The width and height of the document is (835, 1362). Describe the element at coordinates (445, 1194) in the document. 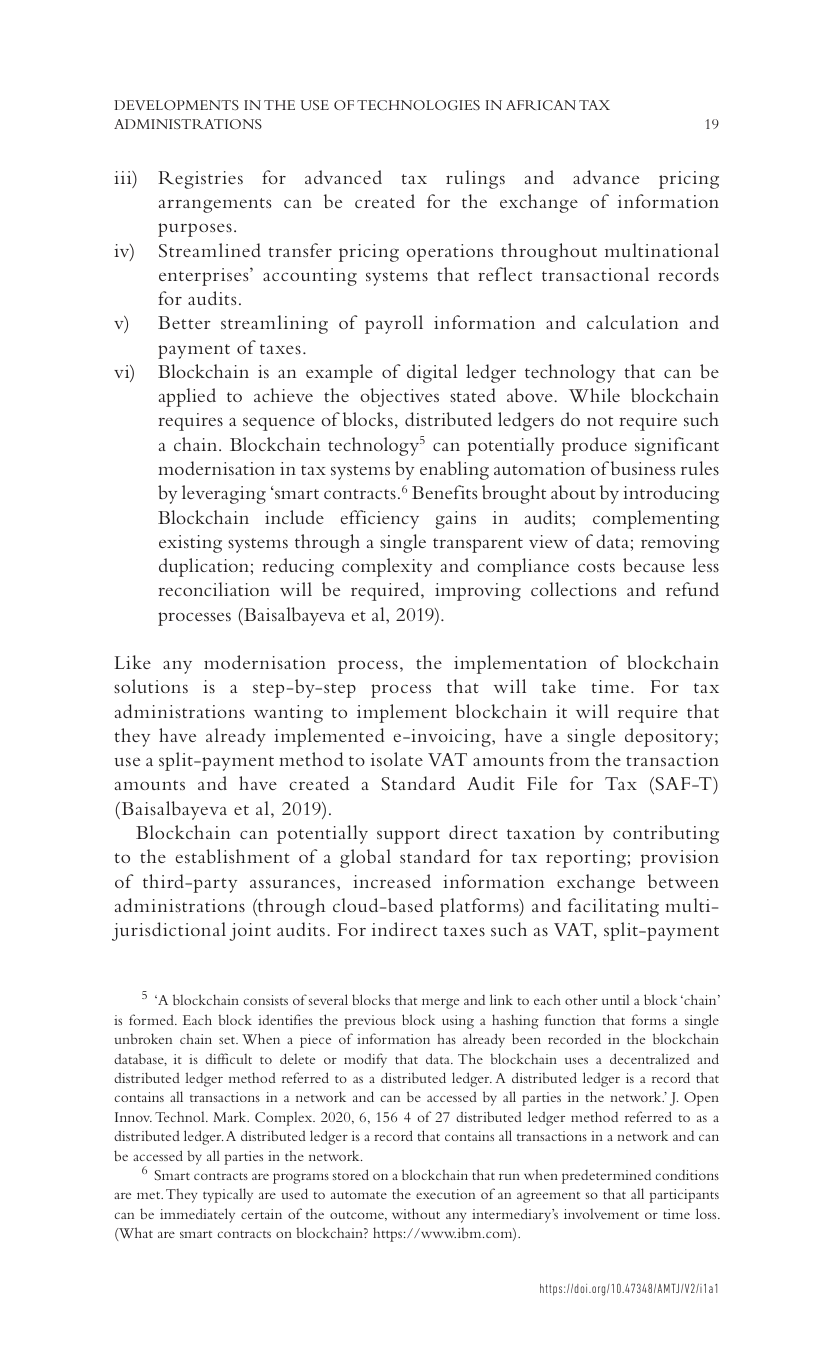

I see `execution` at that location.
